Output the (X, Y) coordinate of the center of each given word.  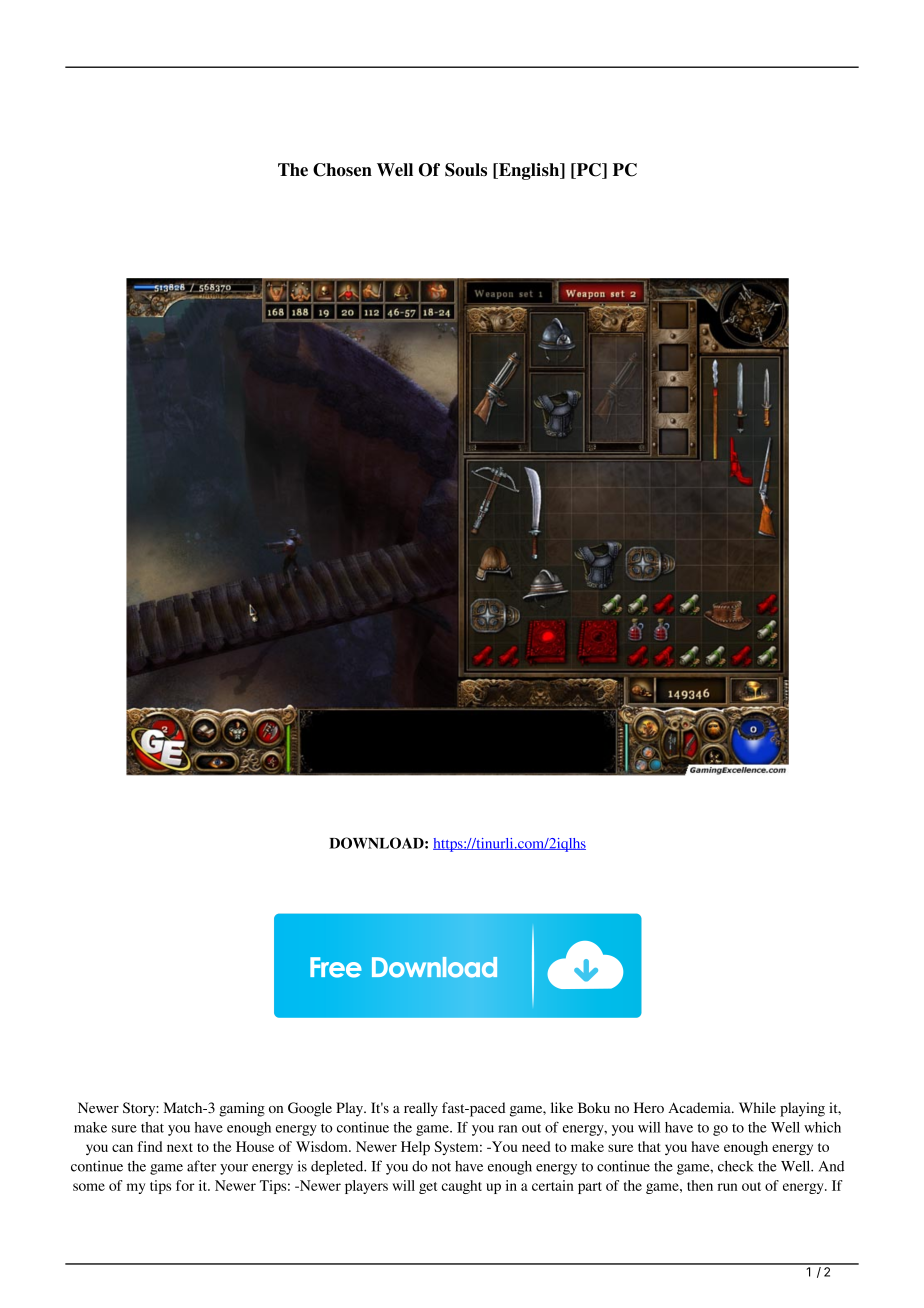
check (736, 1166)
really (421, 1109)
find (150, 1146)
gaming (242, 1109)
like (562, 1107)
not (441, 1167)
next (180, 1147)
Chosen (342, 170)
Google (310, 1109)
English (529, 171)
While (757, 1107)
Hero (649, 1107)
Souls (466, 170)
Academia (700, 1107)
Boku (594, 1107)
